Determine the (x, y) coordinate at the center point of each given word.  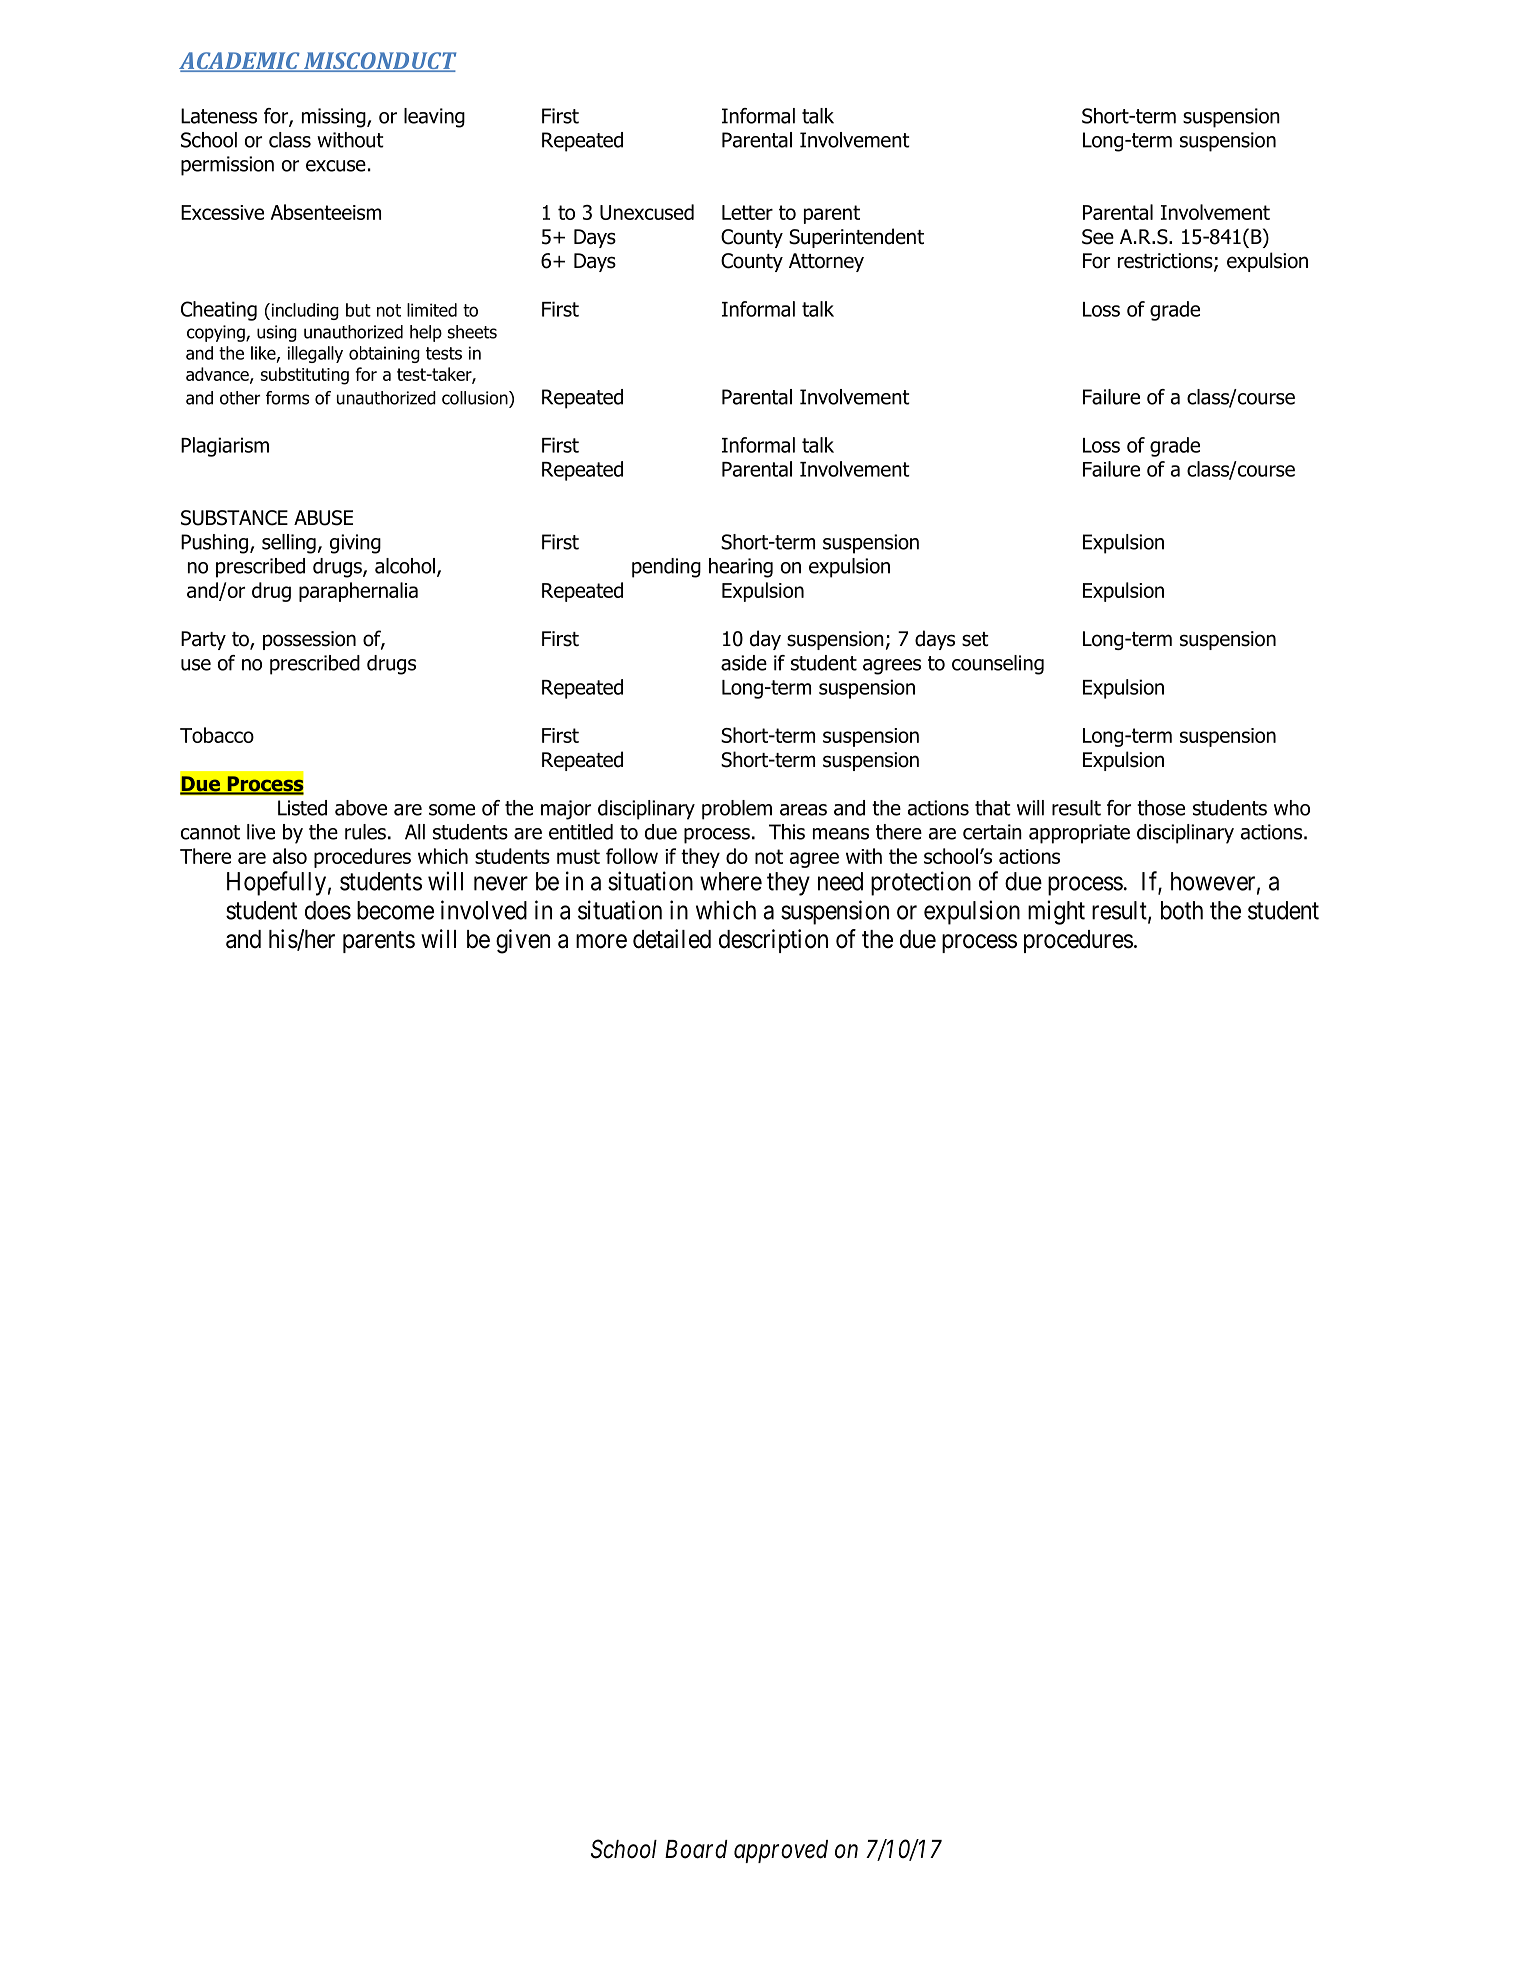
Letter (747, 212)
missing (335, 118)
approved (781, 1851)
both (1182, 910)
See (1098, 237)
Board (696, 1849)
